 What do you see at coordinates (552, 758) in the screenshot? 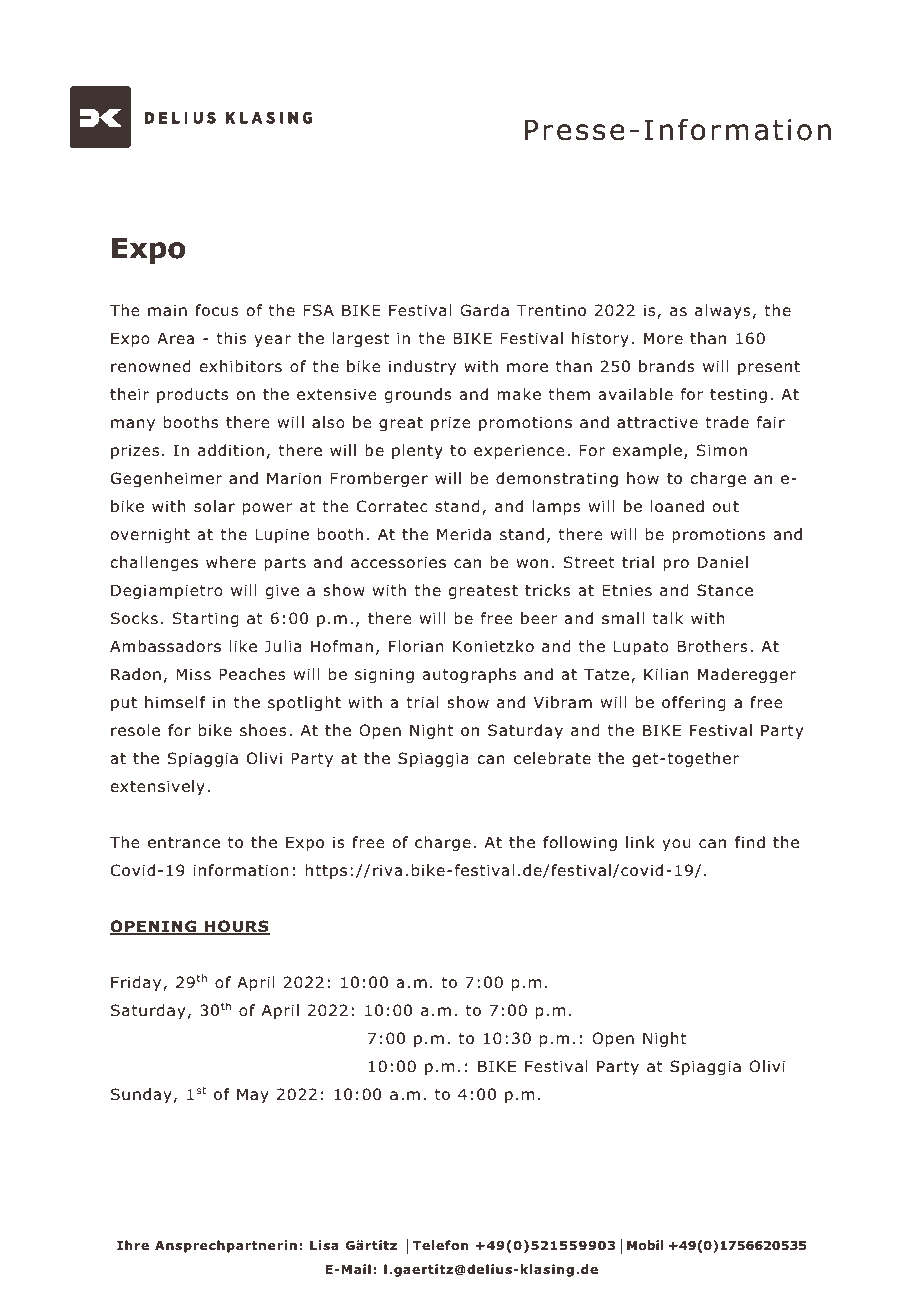
I see `celebrate` at bounding box center [552, 758].
